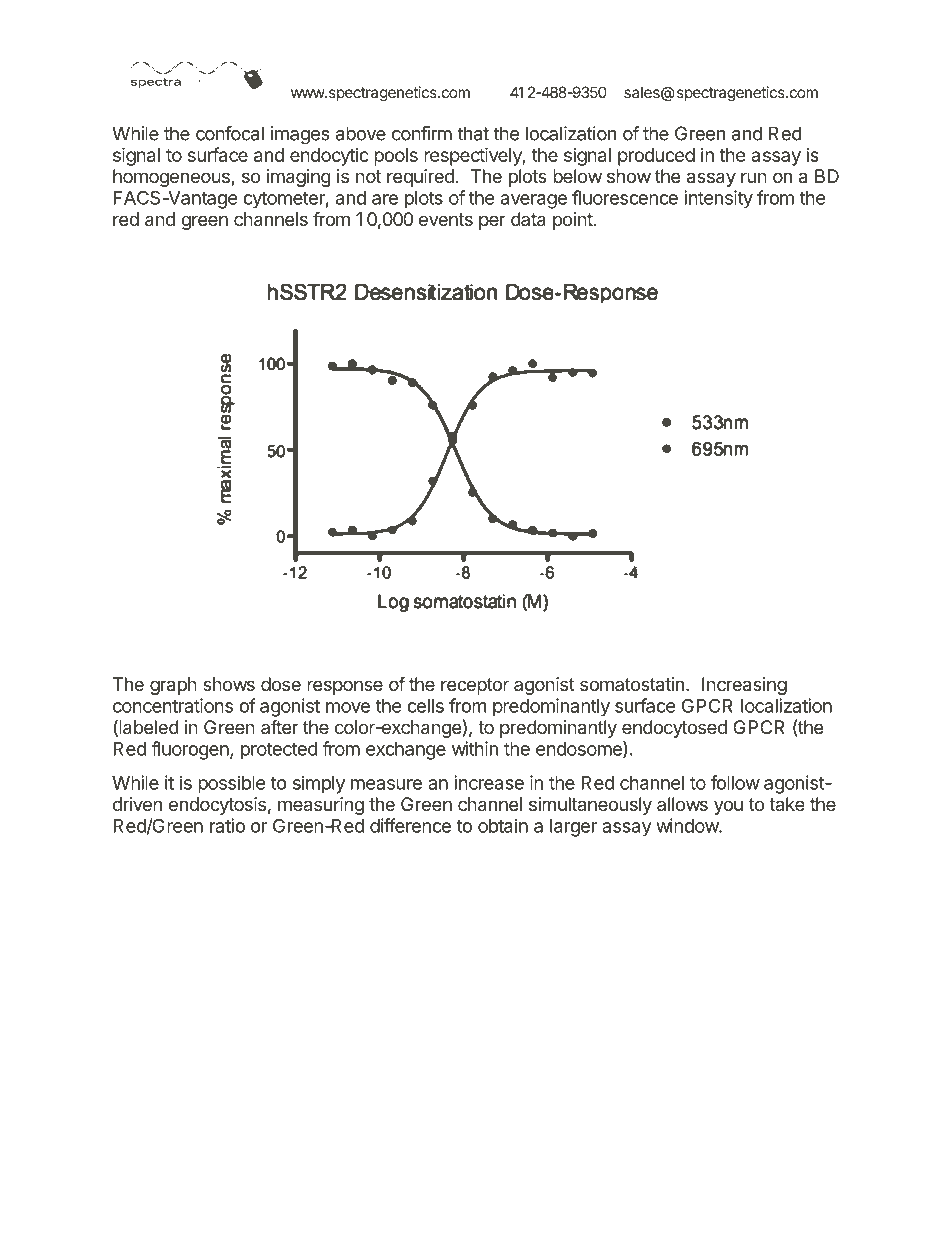  What do you see at coordinates (475, 686) in the screenshot?
I see `receptor` at bounding box center [475, 686].
